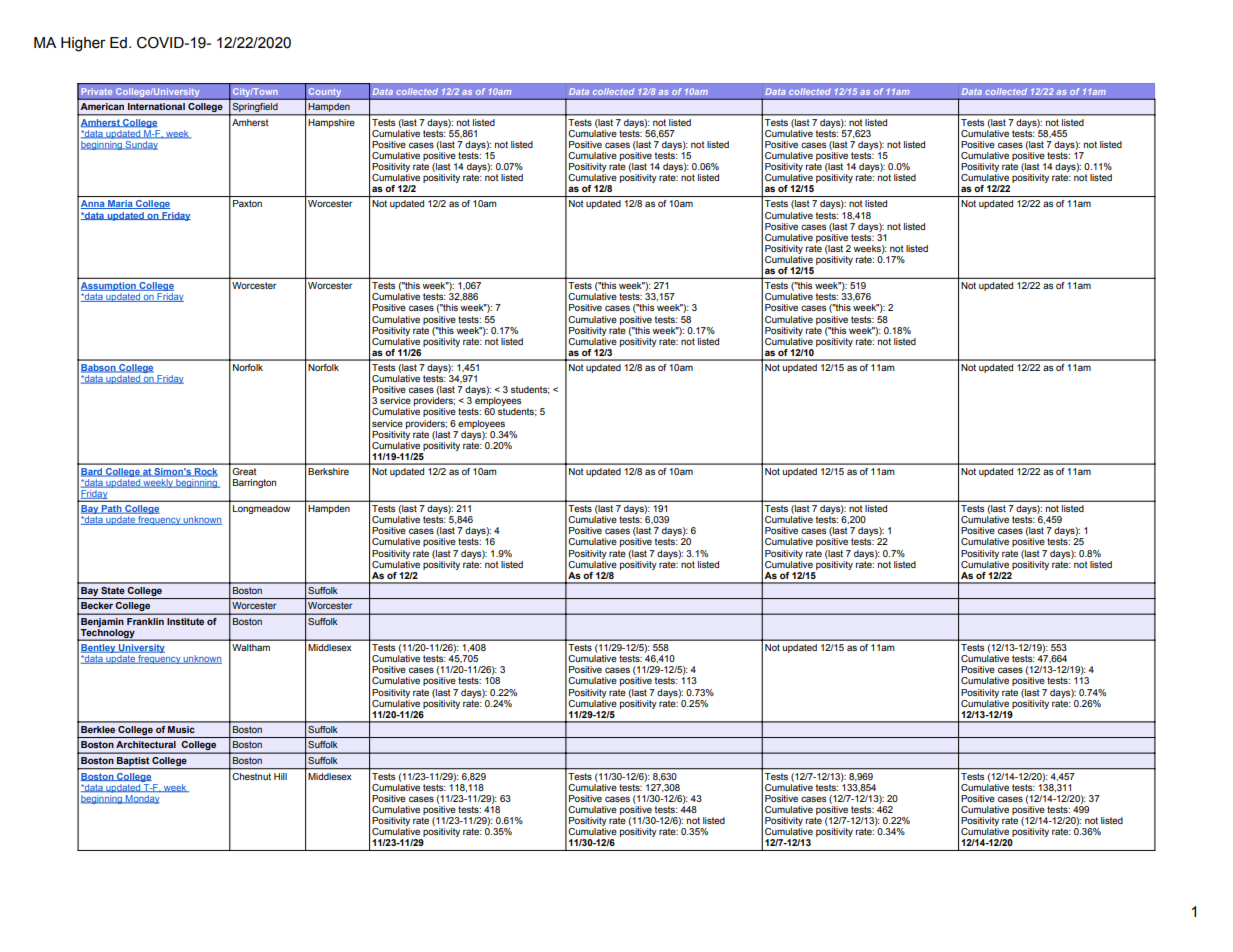 This screenshot has width=1233, height=952. I want to click on Hampshire, so click(331, 123).
